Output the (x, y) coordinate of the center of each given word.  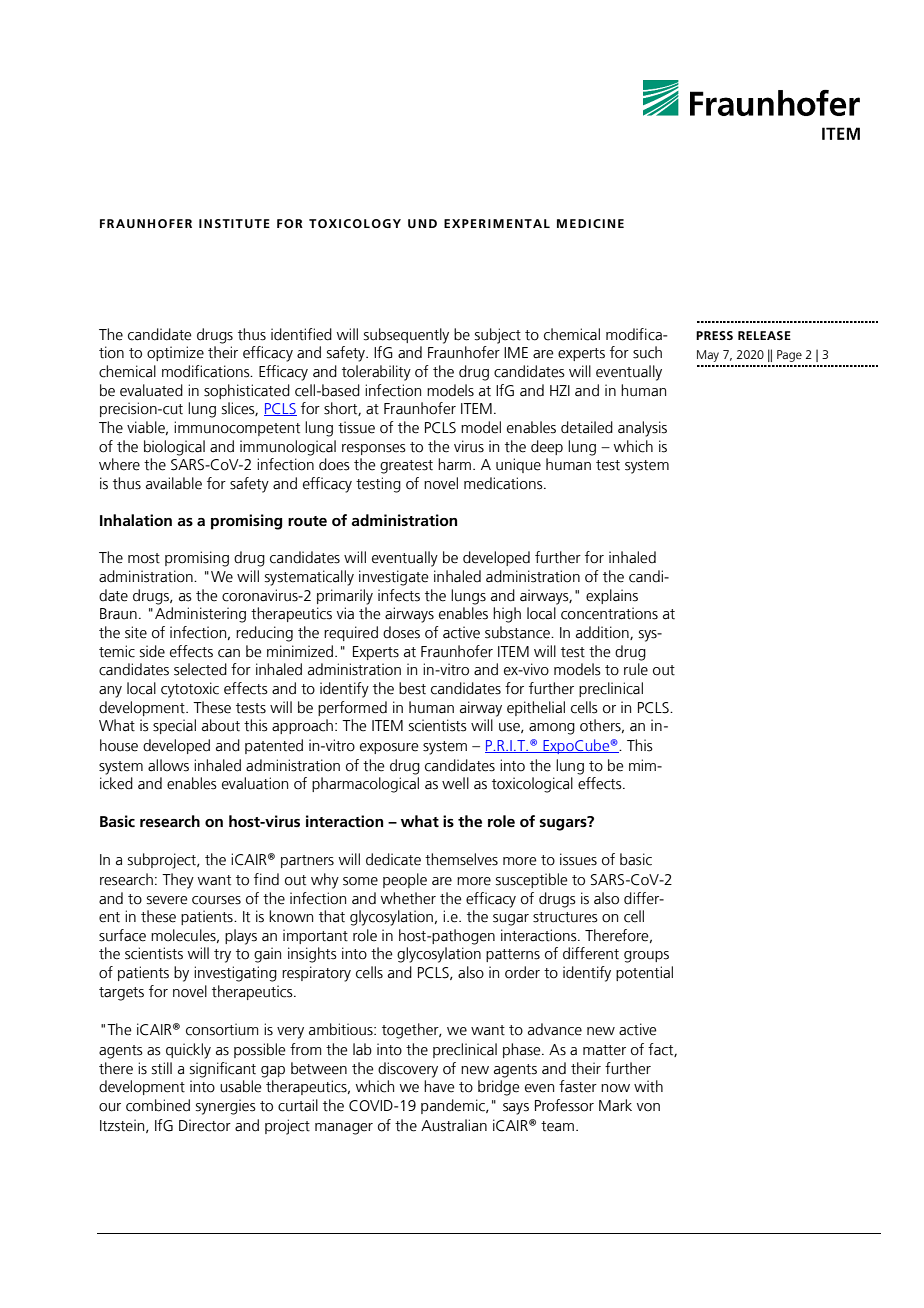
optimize (175, 353)
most (144, 558)
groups (646, 957)
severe (167, 900)
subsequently (406, 336)
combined (158, 1105)
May (708, 356)
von (648, 1107)
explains (612, 596)
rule (636, 669)
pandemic (454, 1106)
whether (408, 898)
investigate (394, 578)
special (174, 726)
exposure (389, 748)
